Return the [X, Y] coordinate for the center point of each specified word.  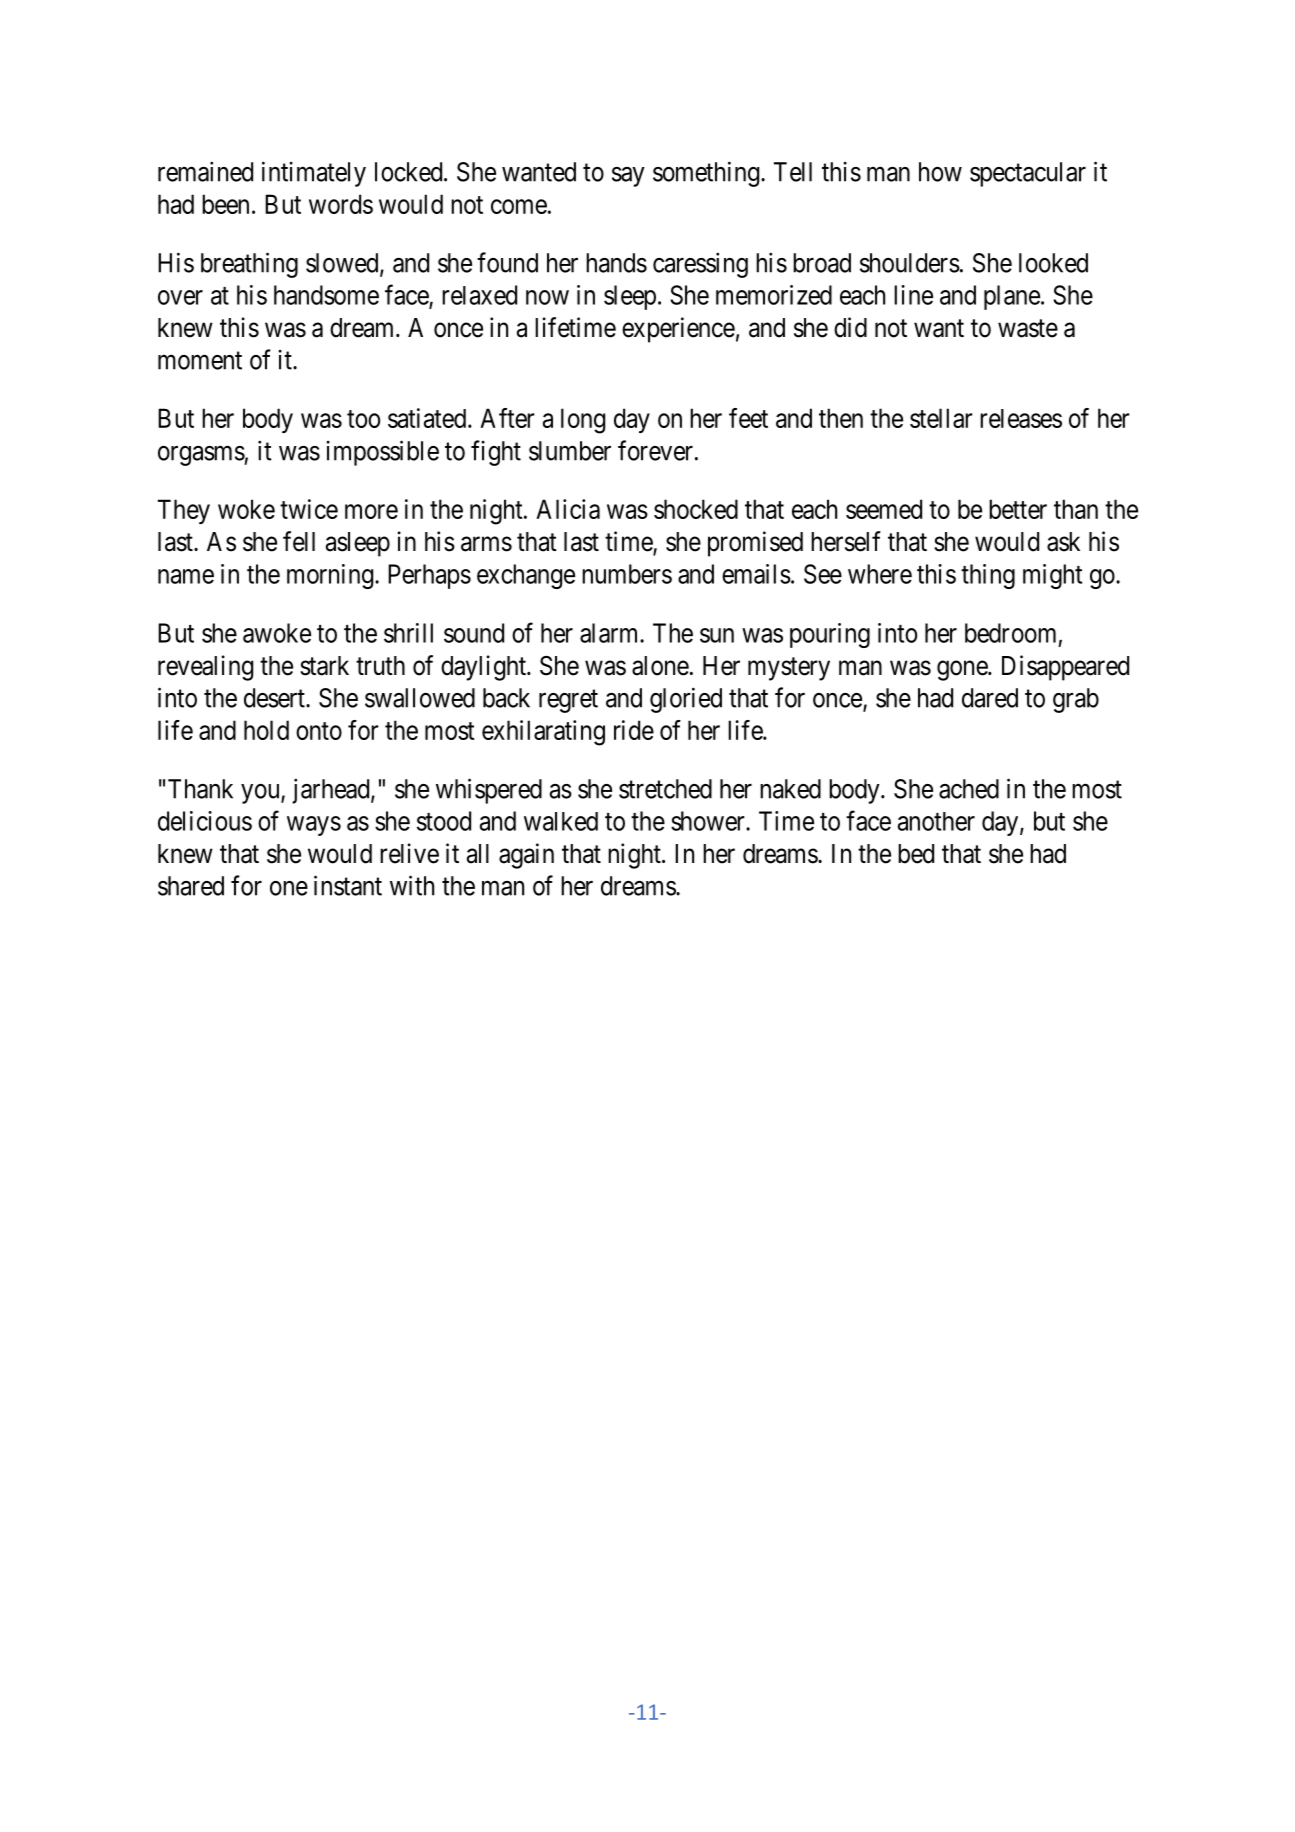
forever [655, 450]
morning [330, 576]
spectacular [1028, 174]
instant [348, 885]
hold [266, 730]
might [1052, 576]
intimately [314, 174]
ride [634, 730]
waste [1028, 328]
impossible [382, 453]
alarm [610, 633]
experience [678, 330]
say [628, 177]
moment [200, 361]
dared [990, 698]
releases [1021, 418]
